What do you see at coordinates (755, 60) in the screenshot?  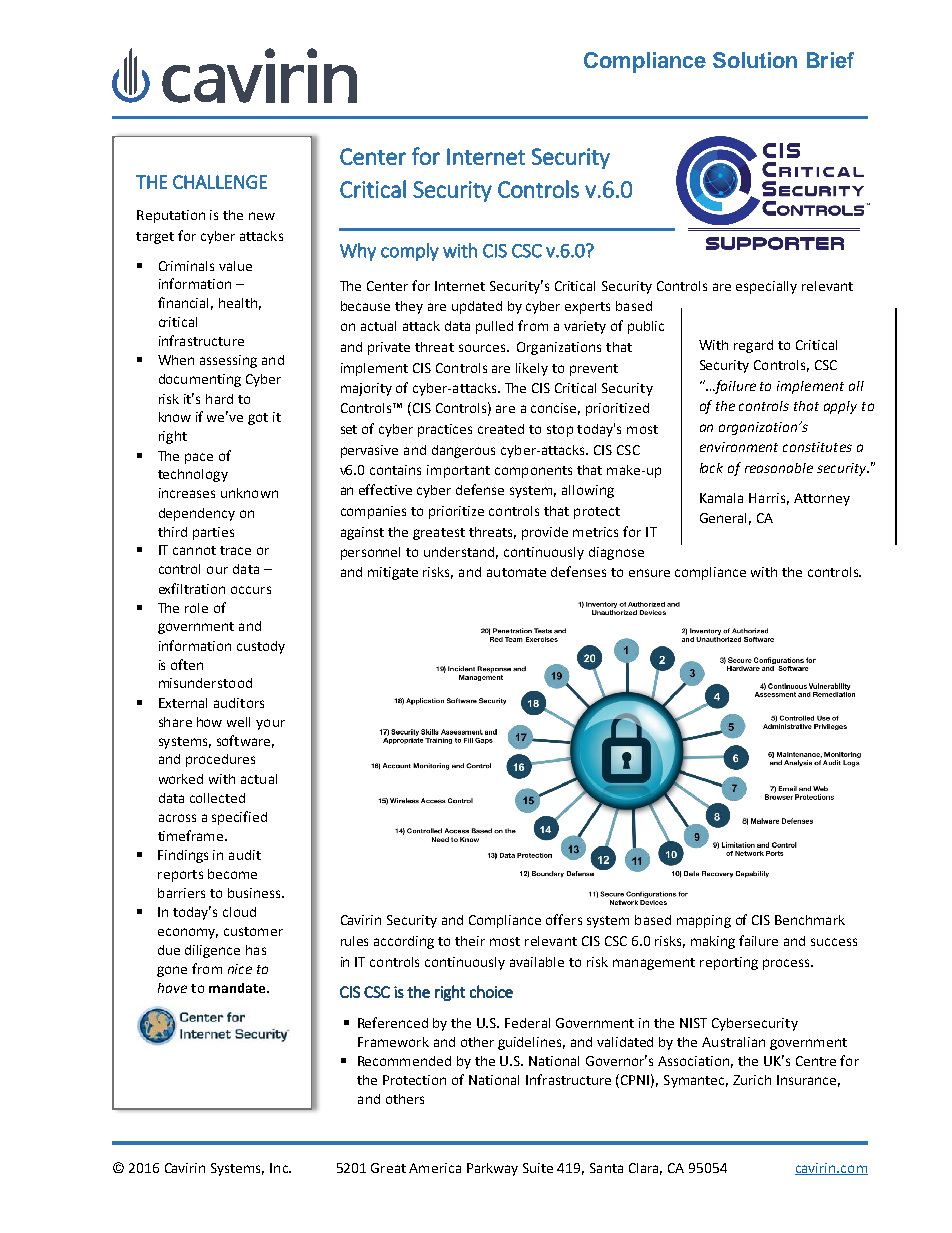 I see `Solution` at bounding box center [755, 60].
